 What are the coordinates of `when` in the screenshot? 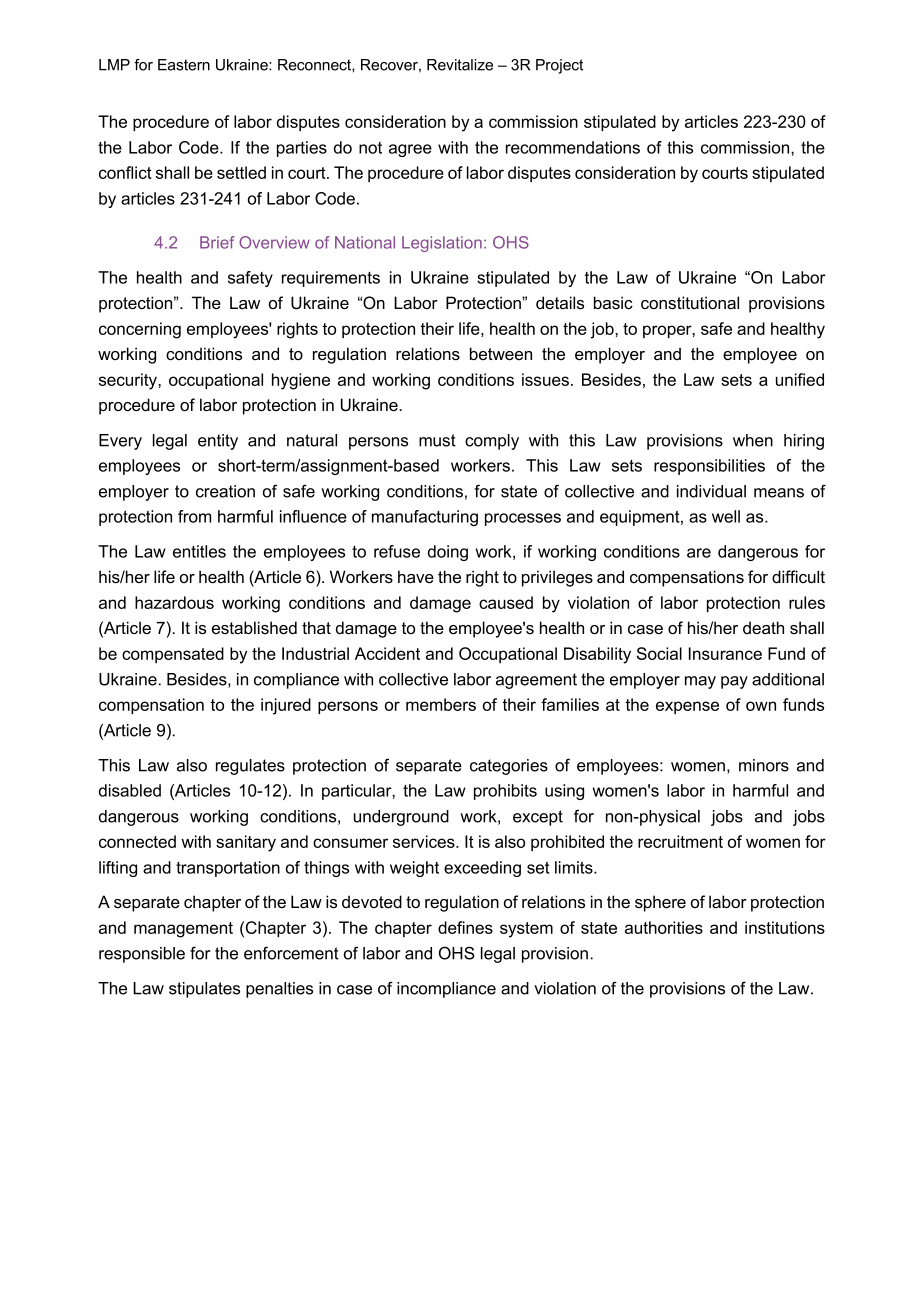 It's located at (753, 440).
